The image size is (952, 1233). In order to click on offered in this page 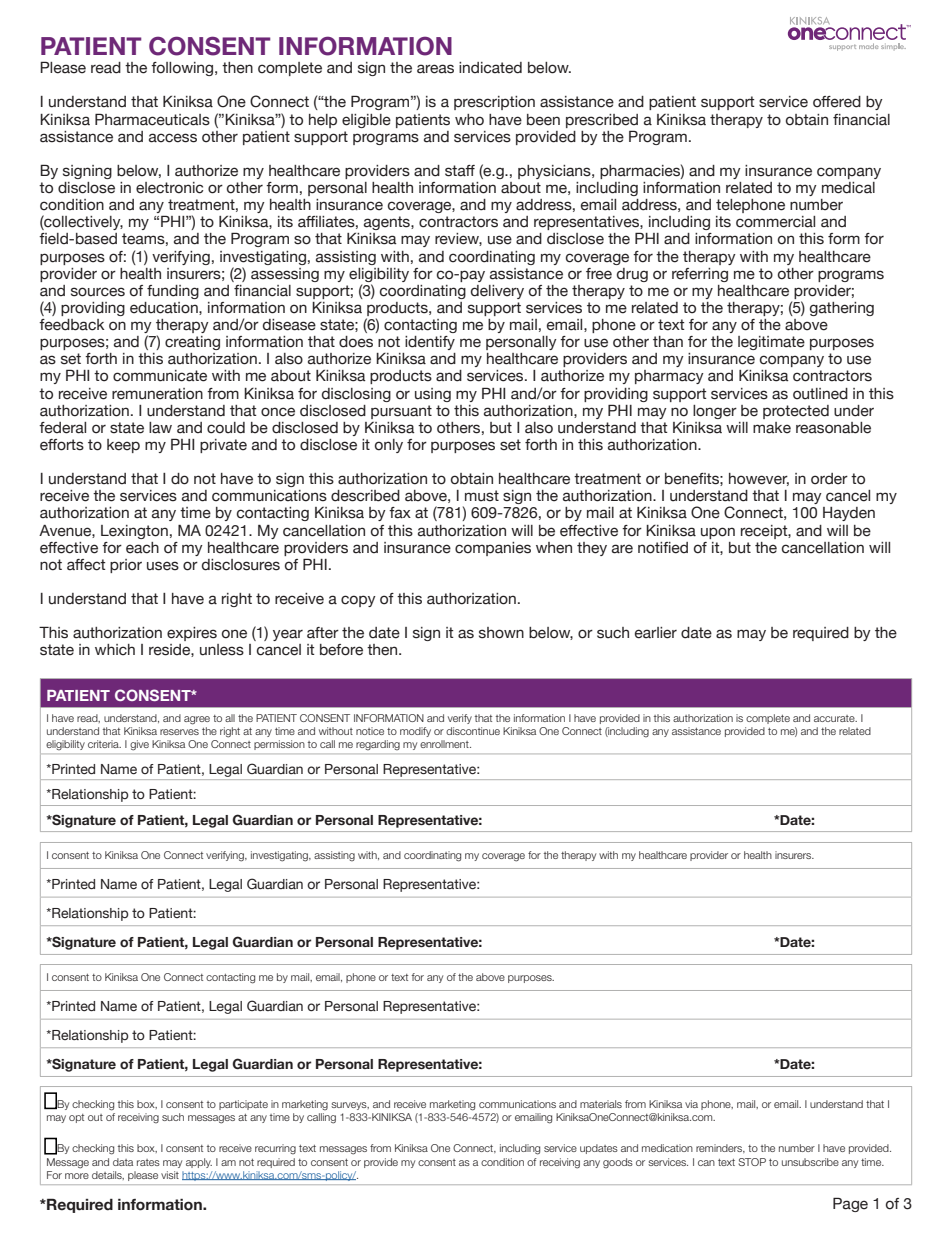, I will do `click(837, 102)`.
